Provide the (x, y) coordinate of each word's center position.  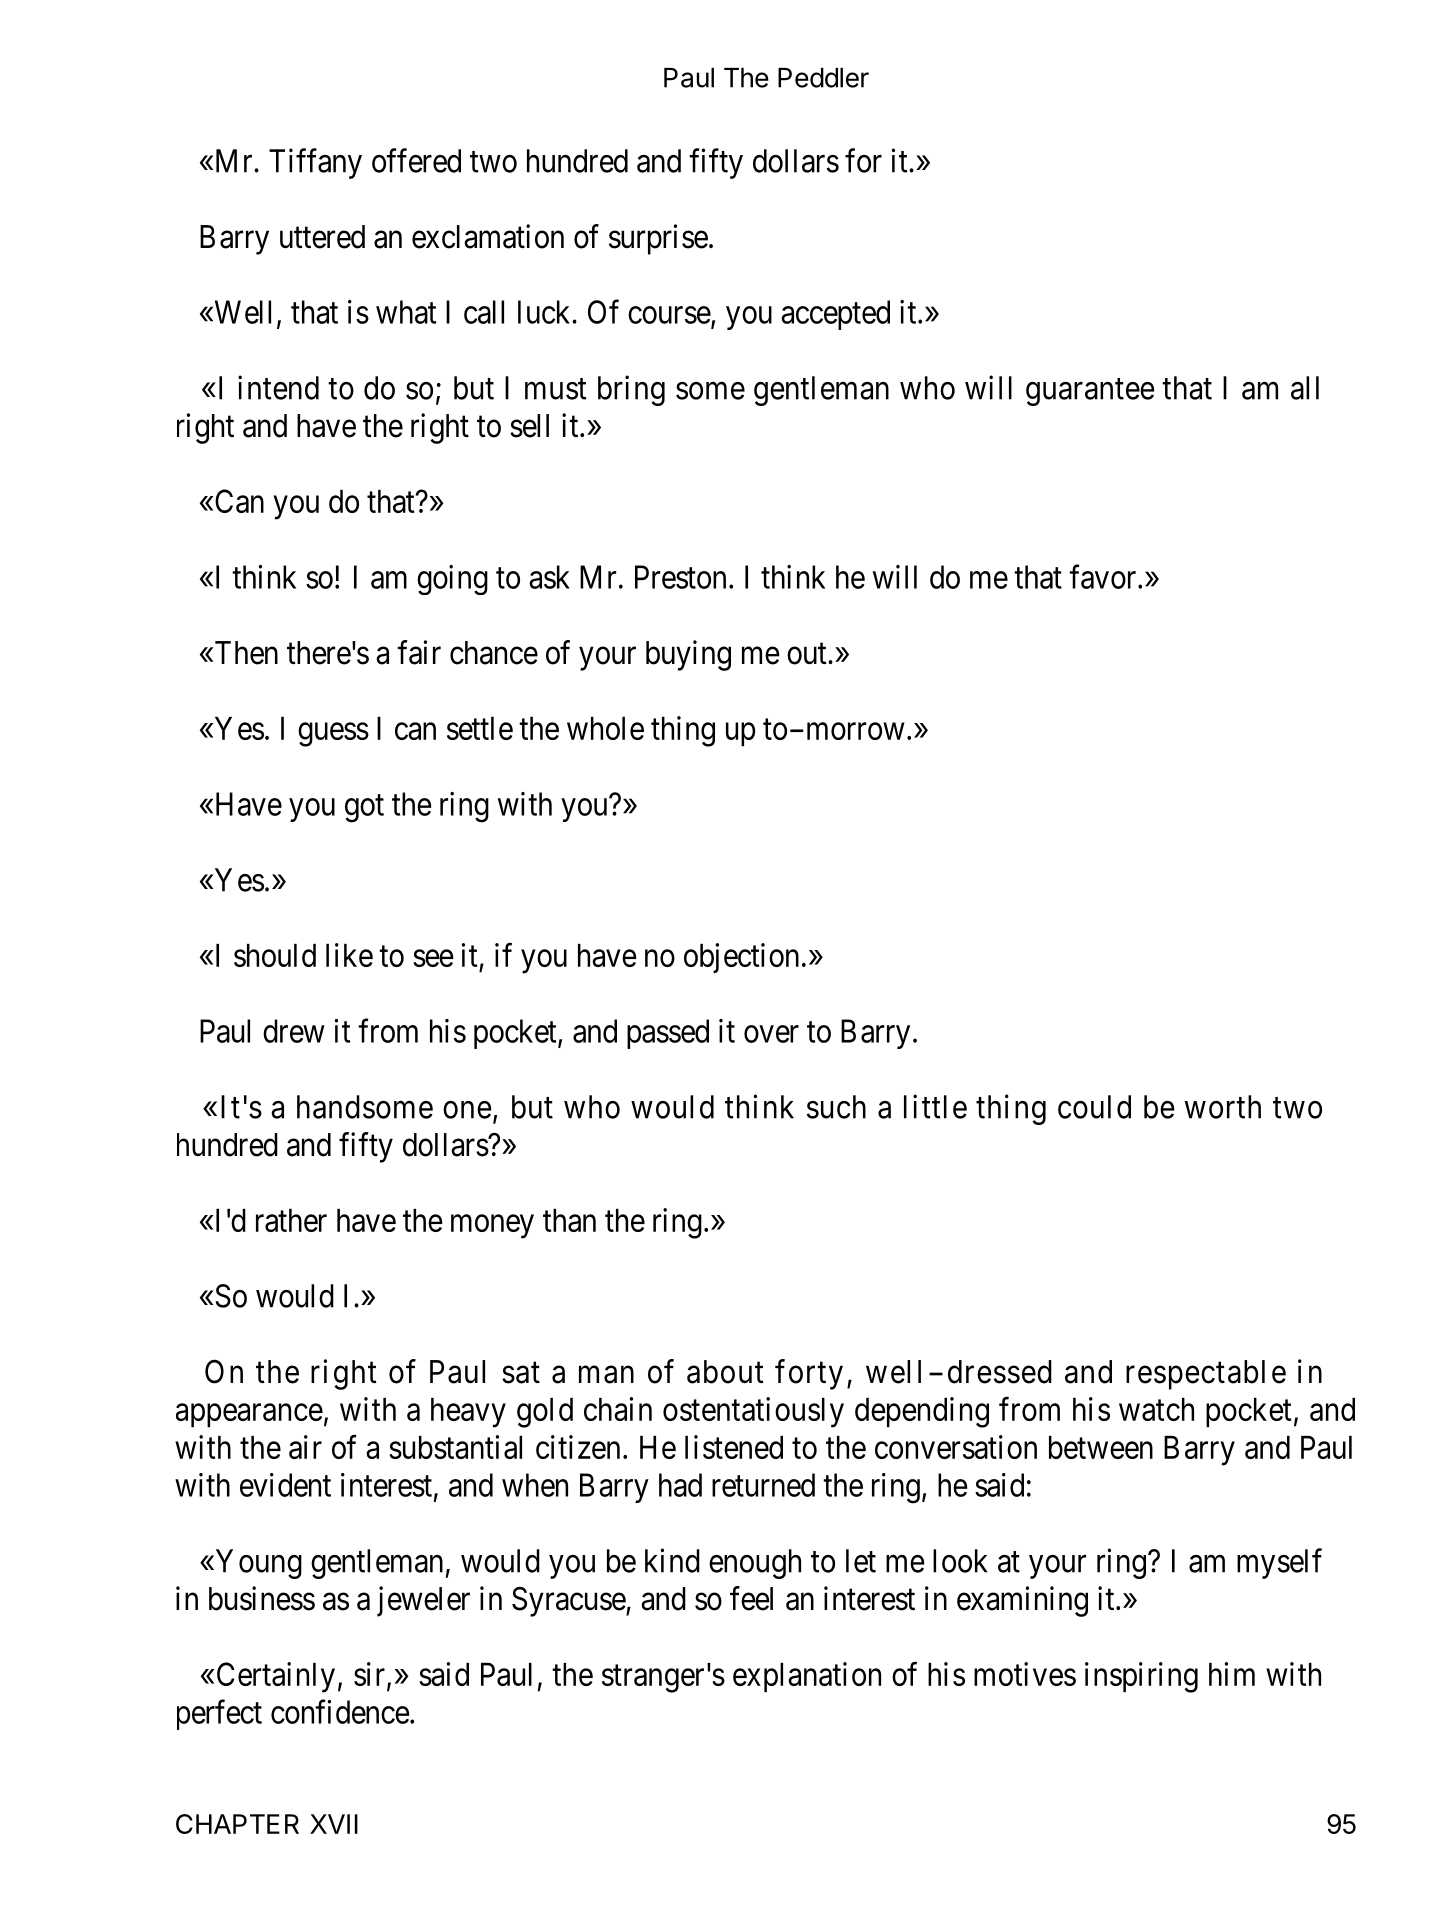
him (1232, 1674)
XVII (334, 1824)
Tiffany (315, 163)
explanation (807, 1677)
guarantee (1090, 392)
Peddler (823, 78)
